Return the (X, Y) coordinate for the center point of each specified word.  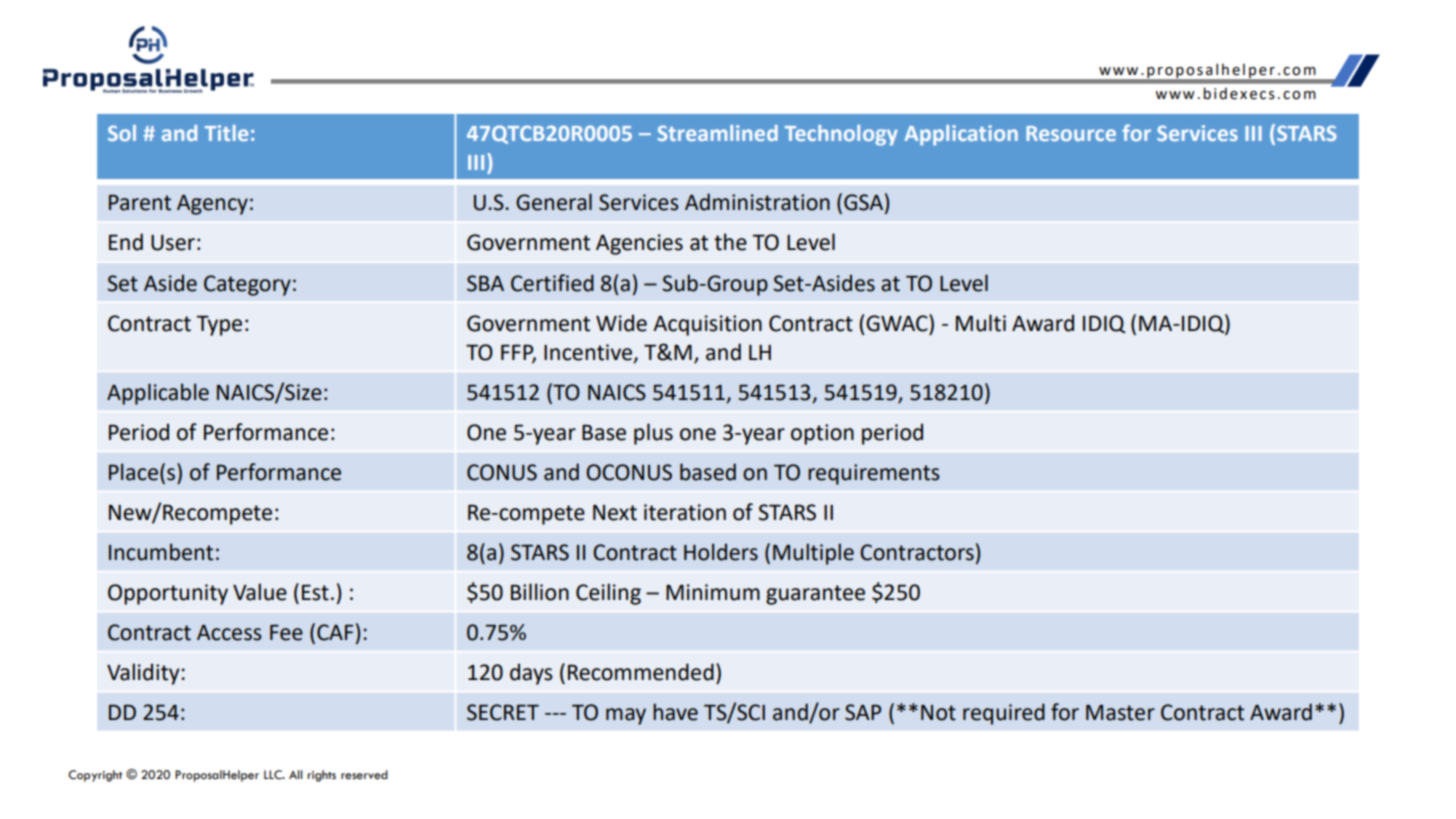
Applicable (158, 394)
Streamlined (718, 133)
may (626, 716)
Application (961, 135)
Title (226, 133)
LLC (274, 775)
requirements (874, 474)
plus (653, 434)
